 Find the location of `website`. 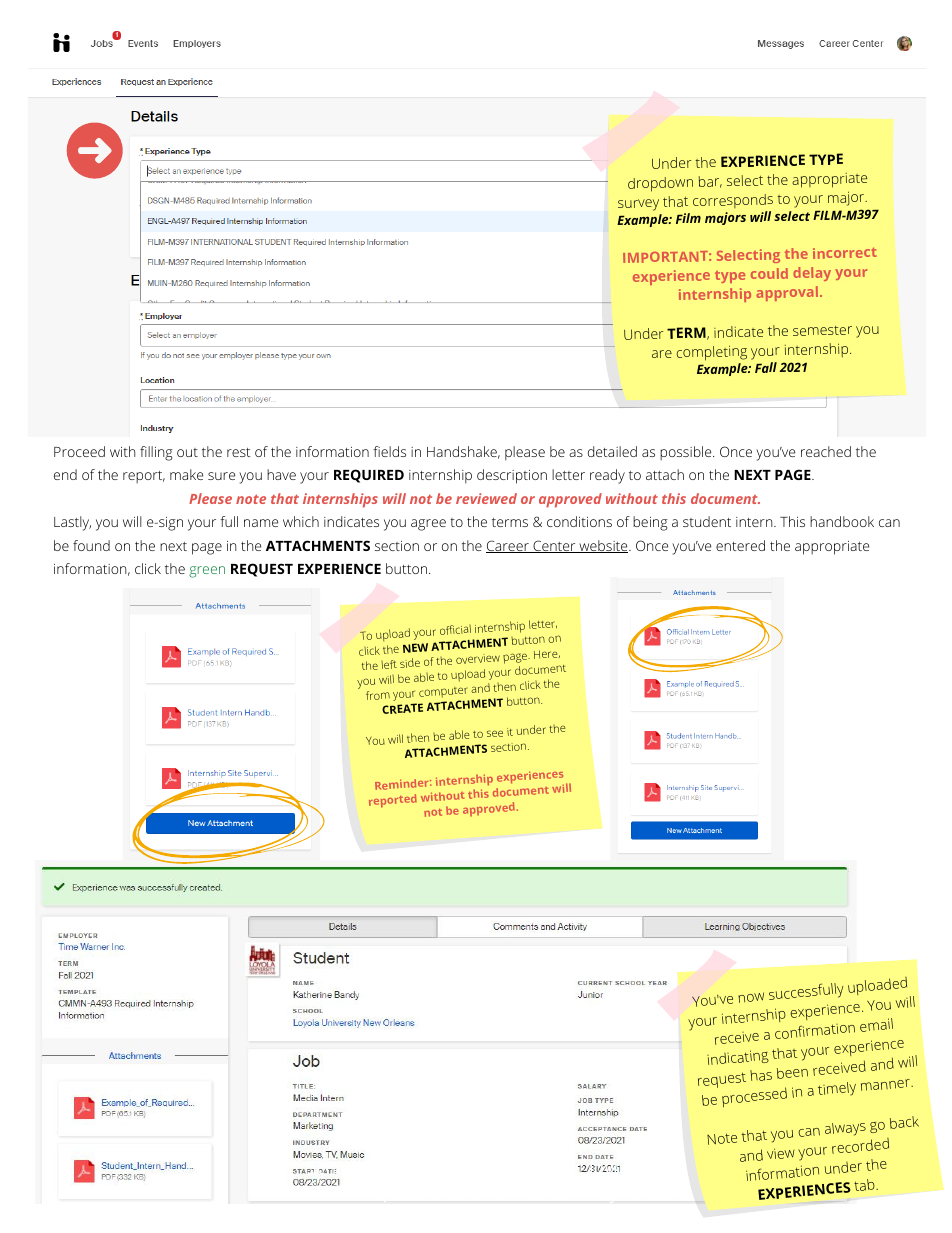

website is located at coordinates (603, 546).
